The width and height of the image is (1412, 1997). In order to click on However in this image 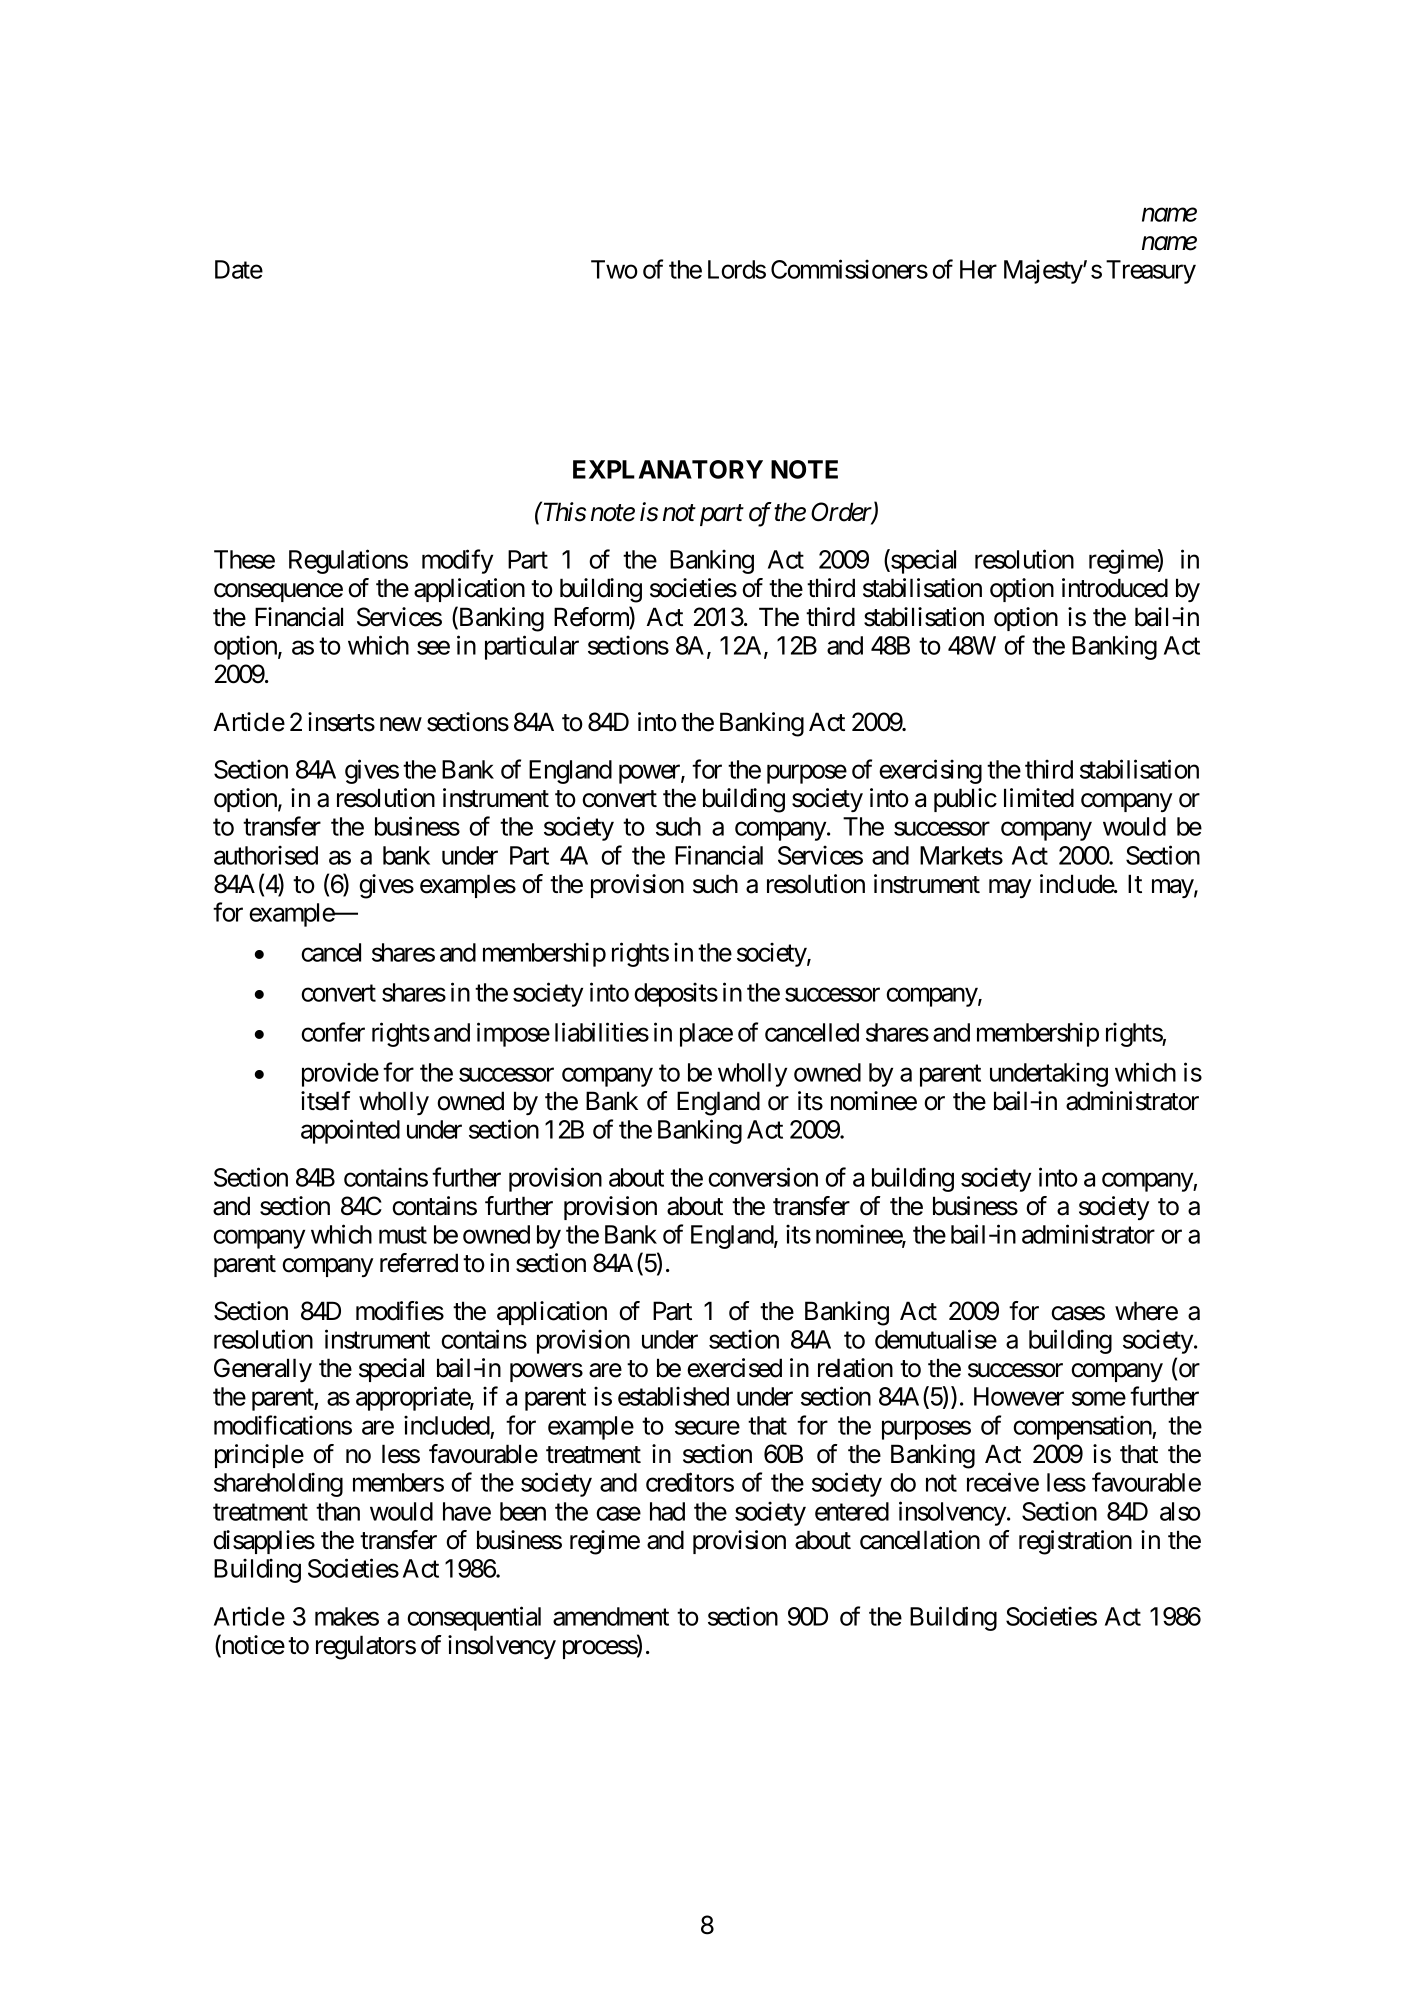, I will do `click(1019, 1396)`.
